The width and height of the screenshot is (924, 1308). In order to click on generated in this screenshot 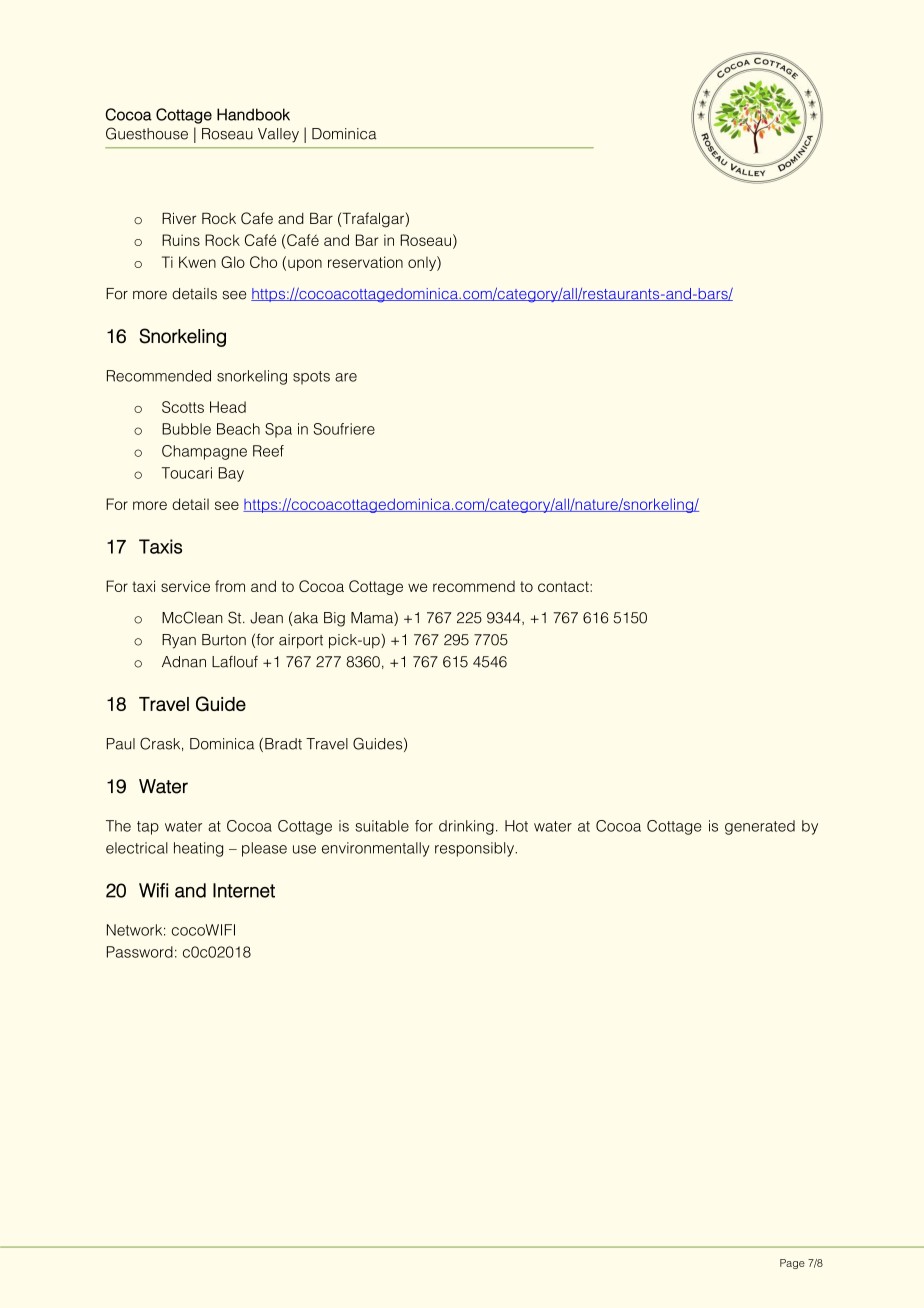, I will do `click(760, 827)`.
